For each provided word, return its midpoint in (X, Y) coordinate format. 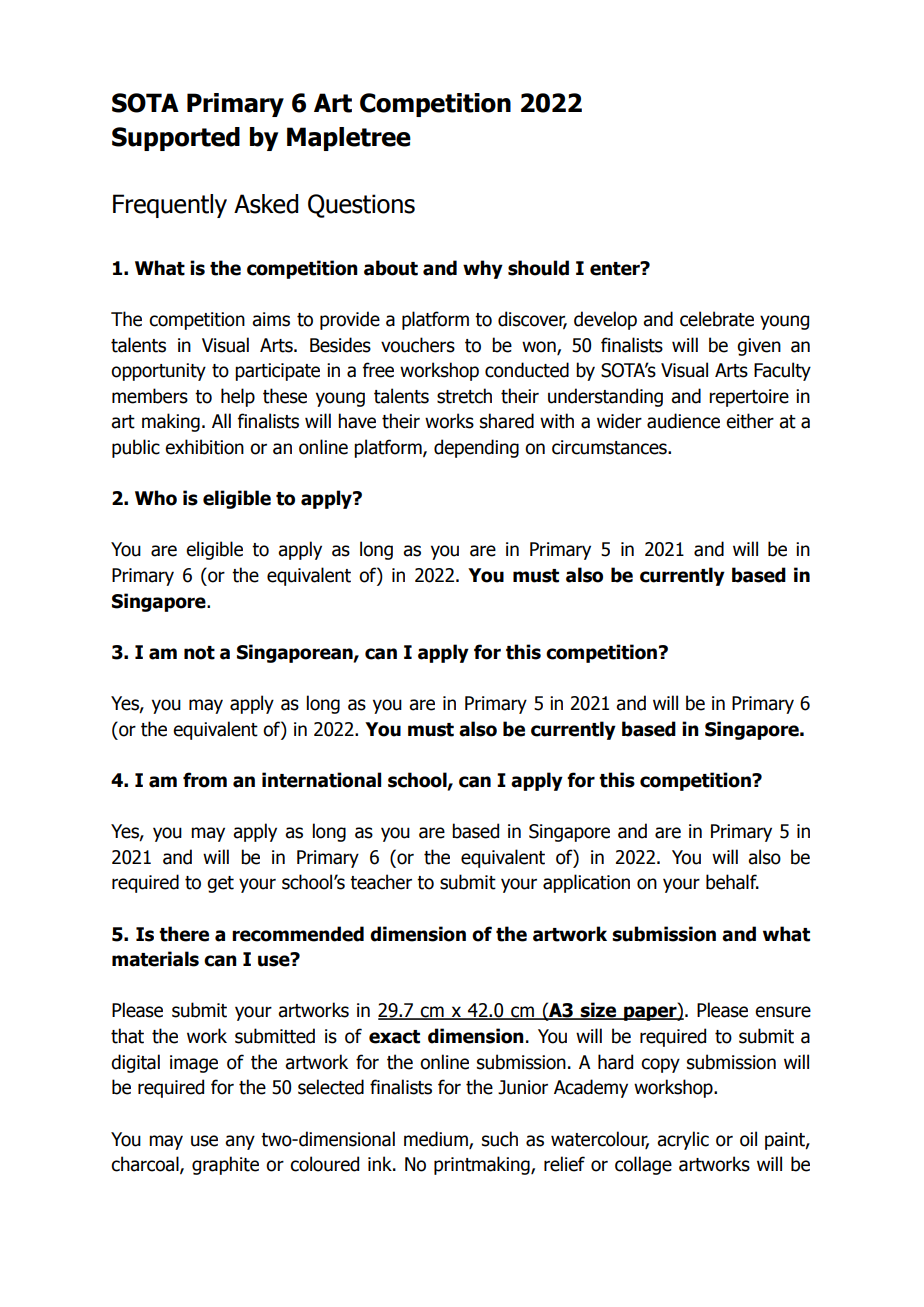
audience (683, 421)
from (205, 780)
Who (156, 498)
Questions (361, 206)
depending (476, 448)
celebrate (717, 319)
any (240, 1142)
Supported (176, 139)
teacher (381, 882)
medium (437, 1139)
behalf (732, 882)
